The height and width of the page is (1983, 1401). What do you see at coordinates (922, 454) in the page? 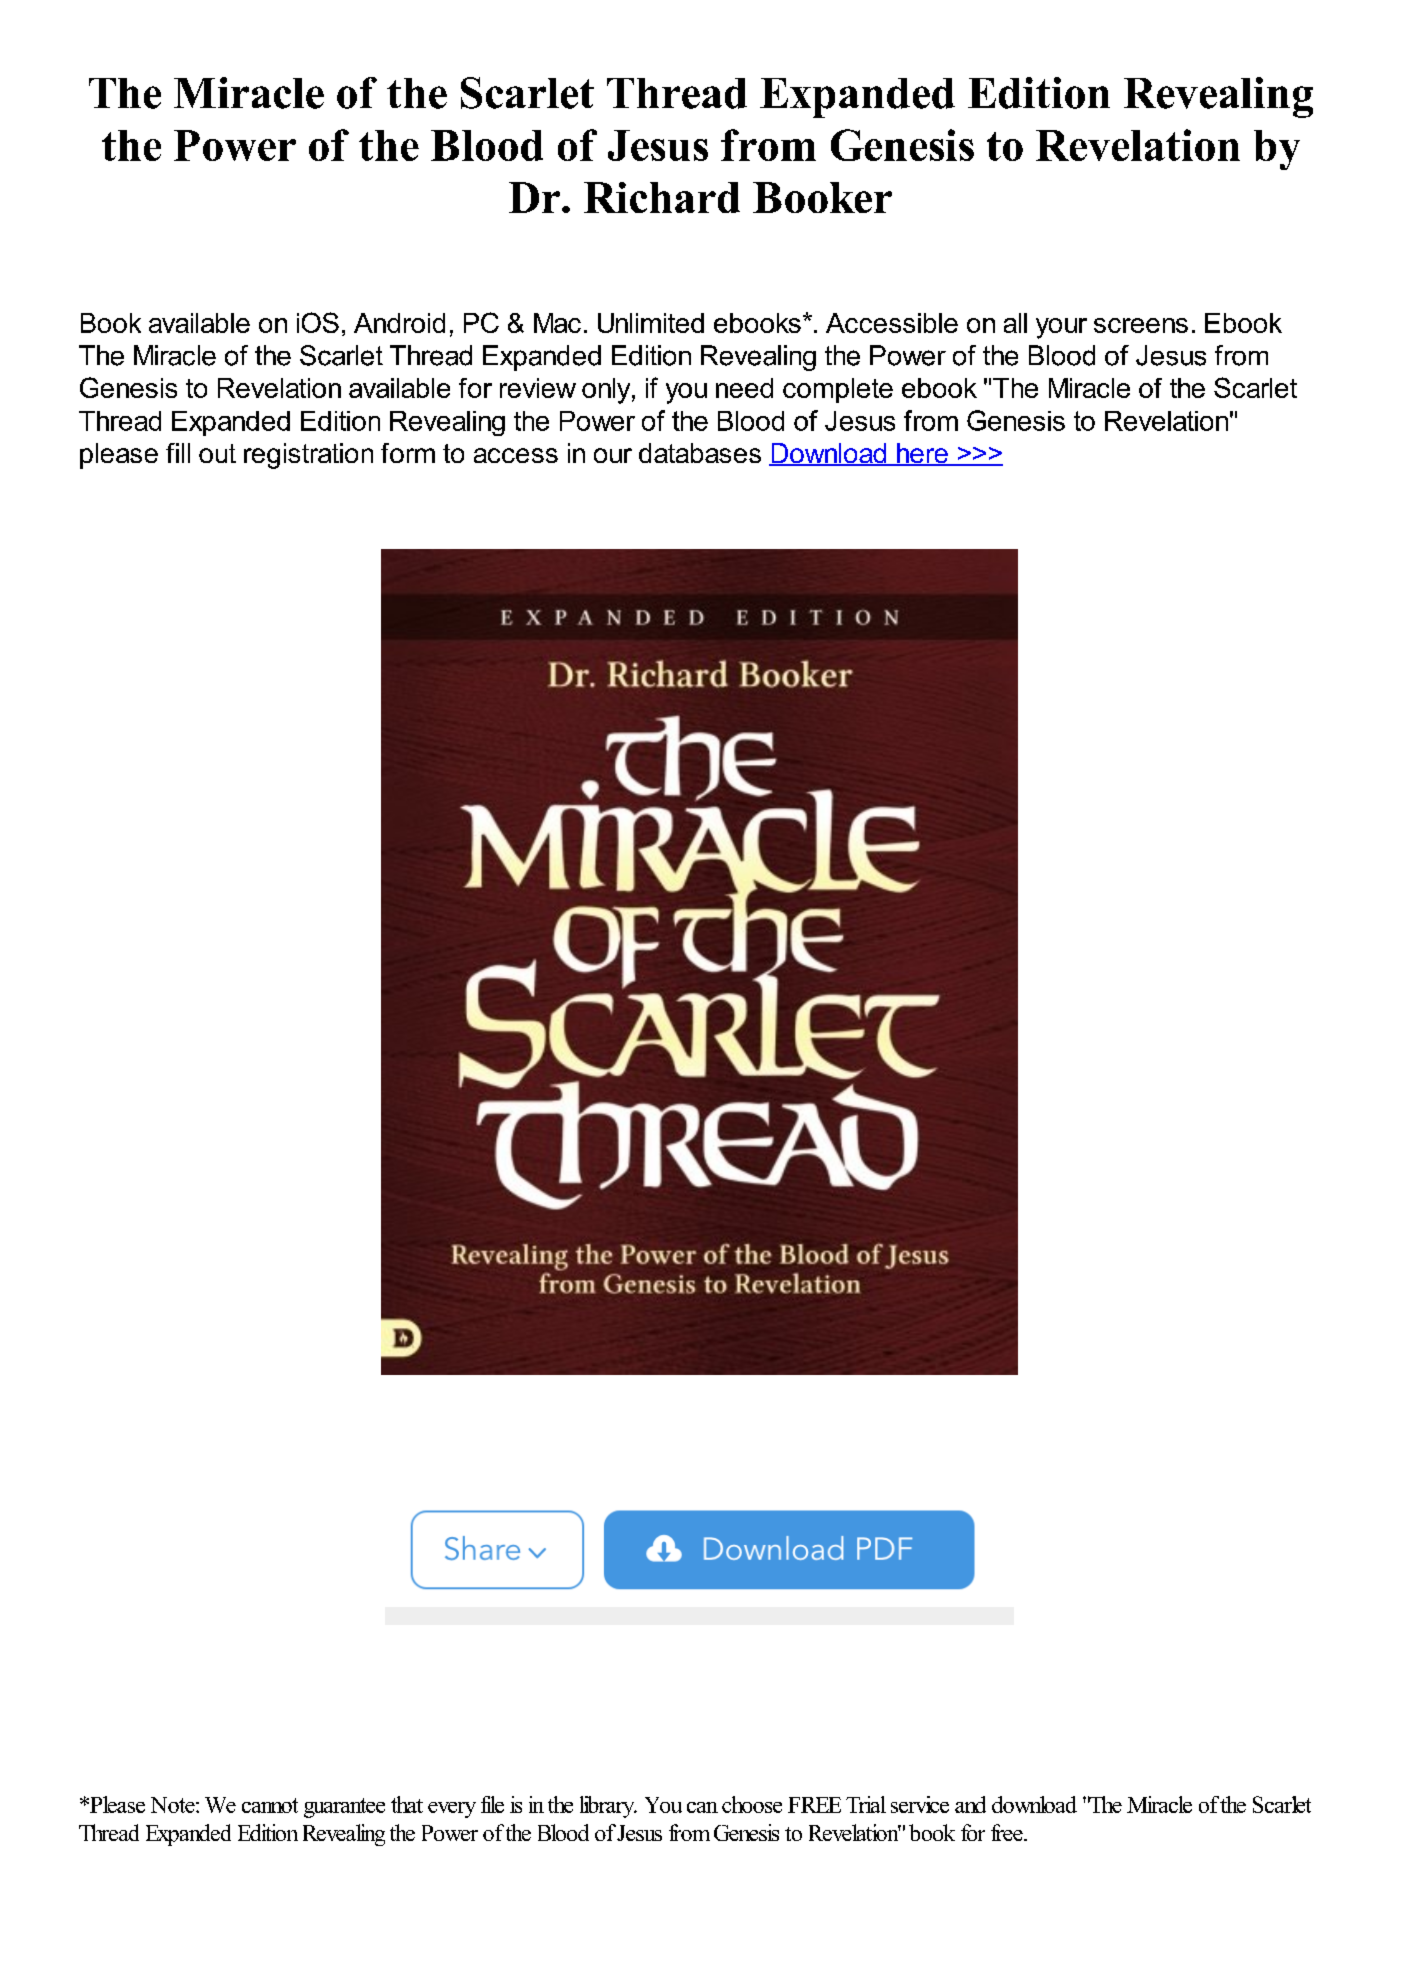
I see `here` at bounding box center [922, 454].
